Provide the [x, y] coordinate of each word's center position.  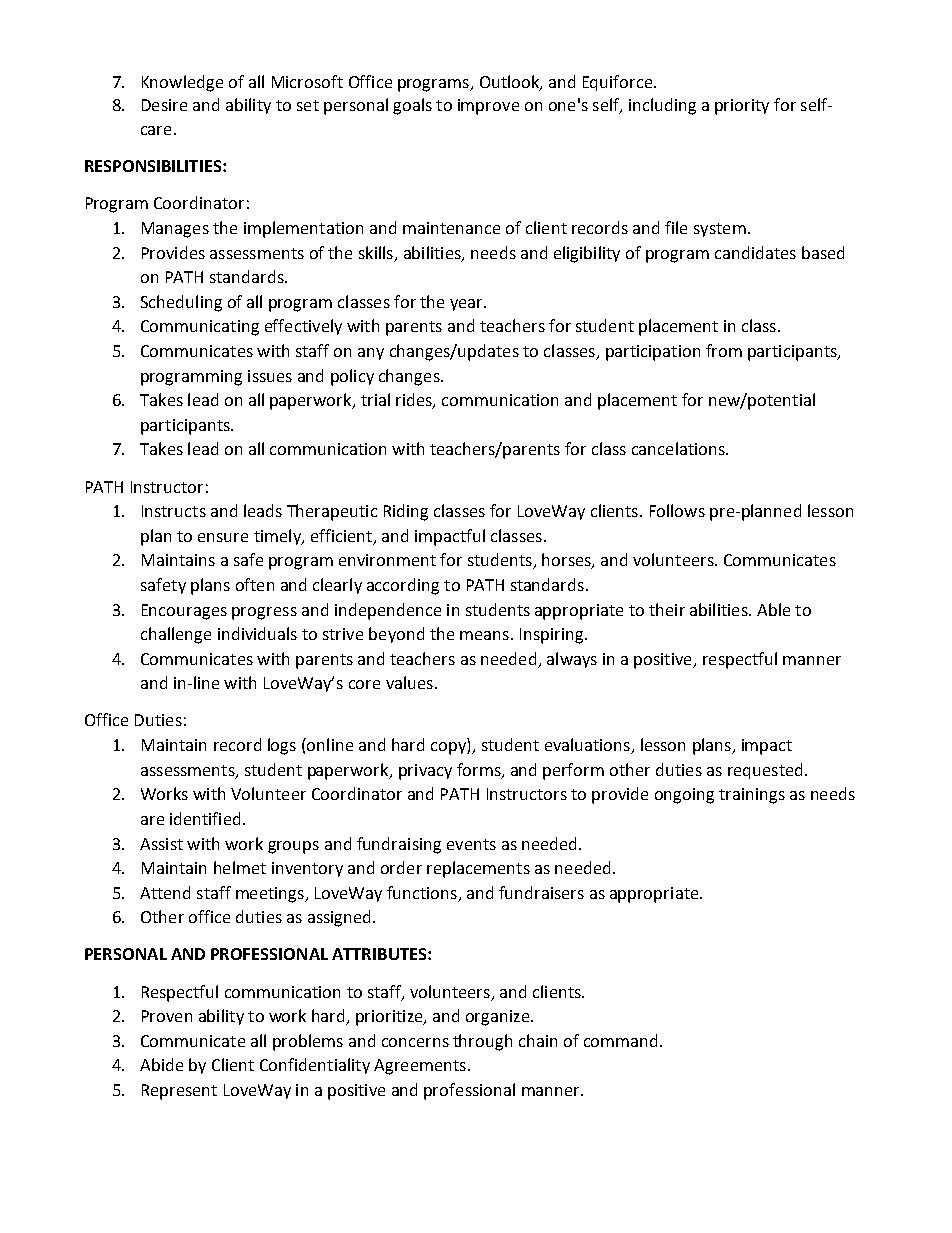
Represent [179, 1092]
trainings [752, 796]
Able [773, 609]
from [724, 350]
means [484, 635]
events [471, 844]
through [482, 1042]
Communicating [200, 328]
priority [742, 107]
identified [205, 818]
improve [488, 107]
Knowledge [182, 83]
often [255, 584]
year [467, 305]
